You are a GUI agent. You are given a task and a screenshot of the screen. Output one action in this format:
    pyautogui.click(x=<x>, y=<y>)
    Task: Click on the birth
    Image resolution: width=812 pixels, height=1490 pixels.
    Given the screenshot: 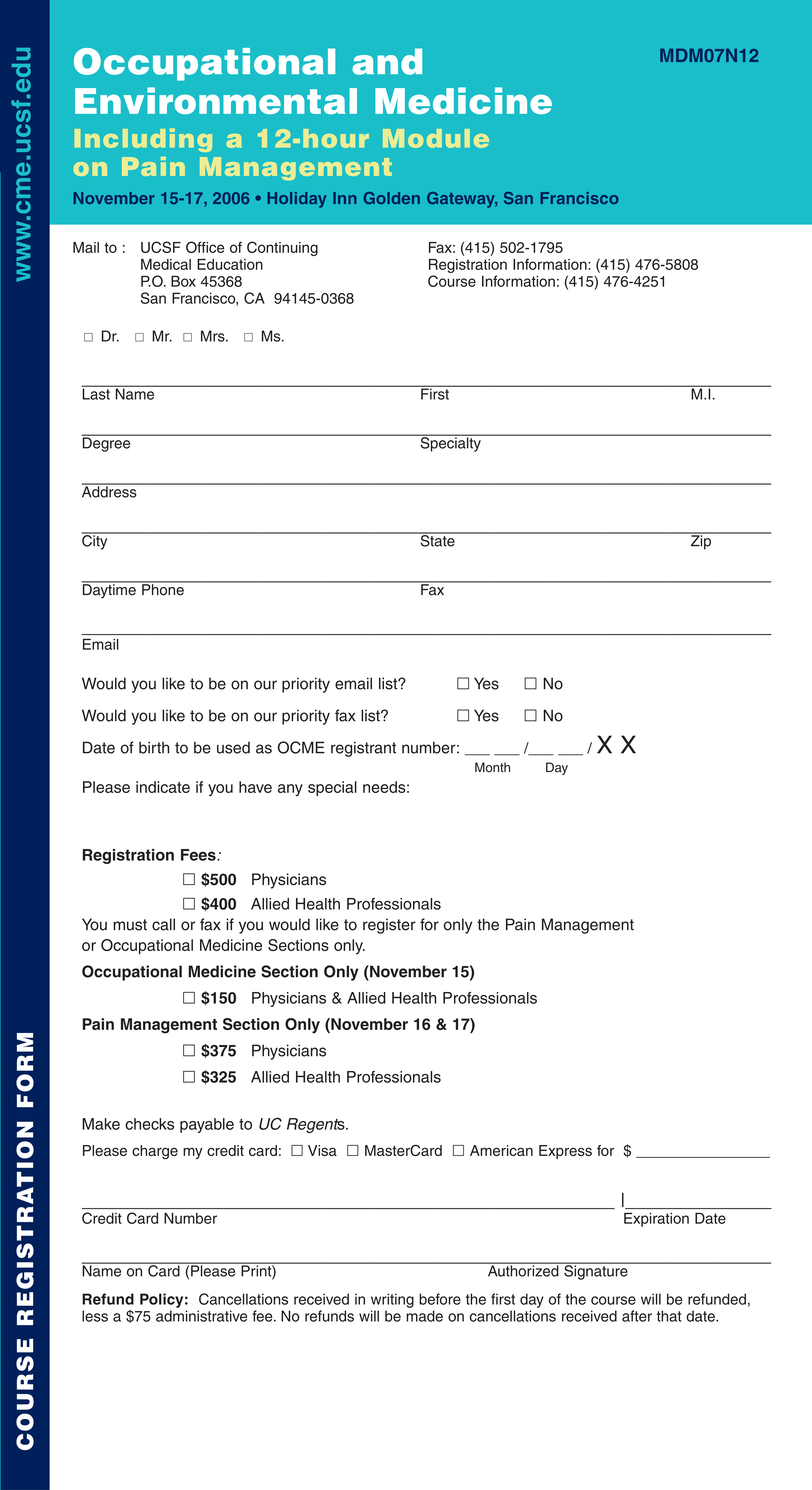 What is the action you would take?
    pyautogui.click(x=154, y=748)
